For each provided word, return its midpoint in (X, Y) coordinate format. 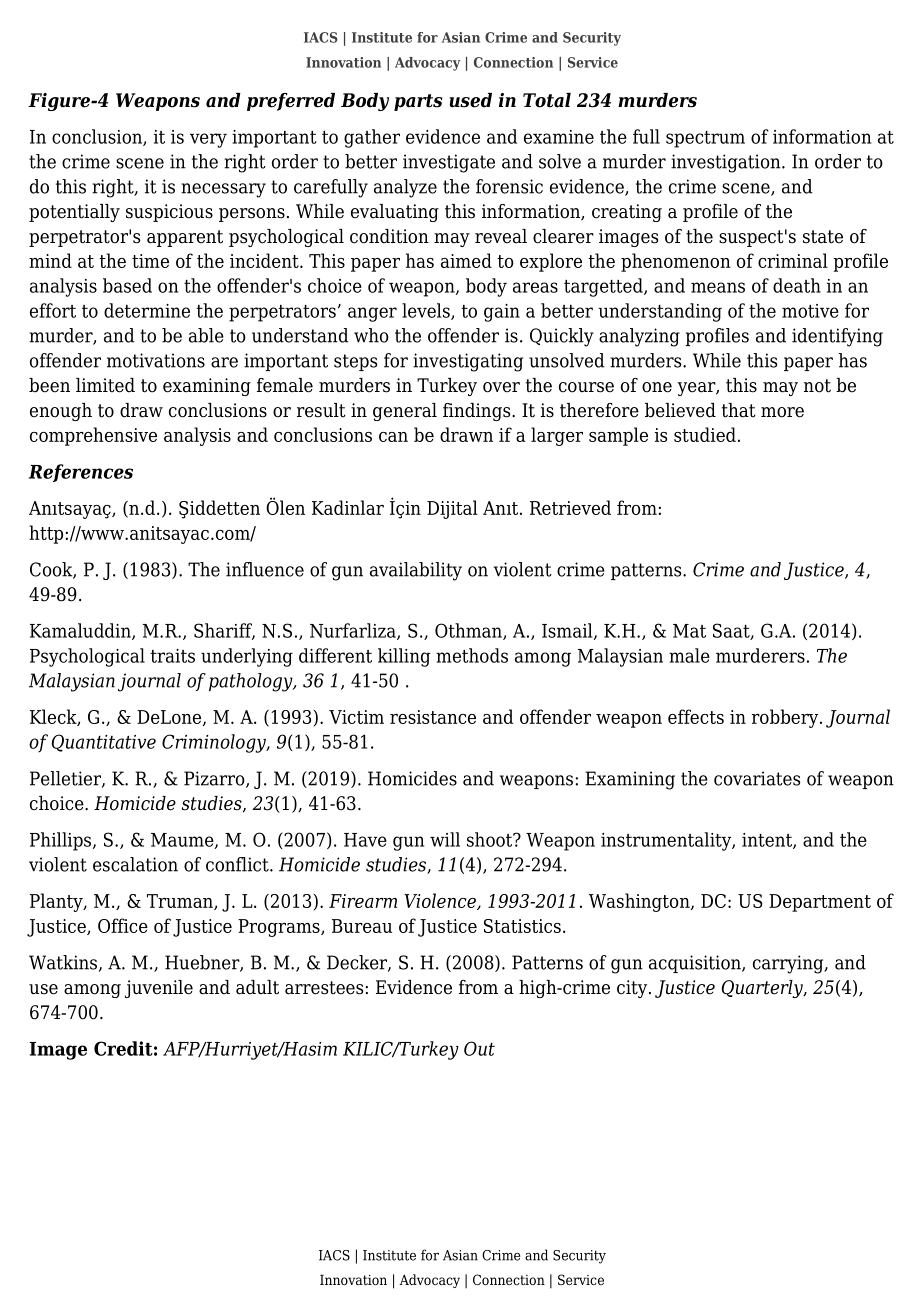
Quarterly (763, 989)
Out (479, 1048)
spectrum (705, 139)
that (739, 410)
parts (418, 102)
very (208, 140)
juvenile (159, 989)
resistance (433, 717)
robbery (786, 718)
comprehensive (93, 436)
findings (478, 412)
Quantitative (103, 743)
